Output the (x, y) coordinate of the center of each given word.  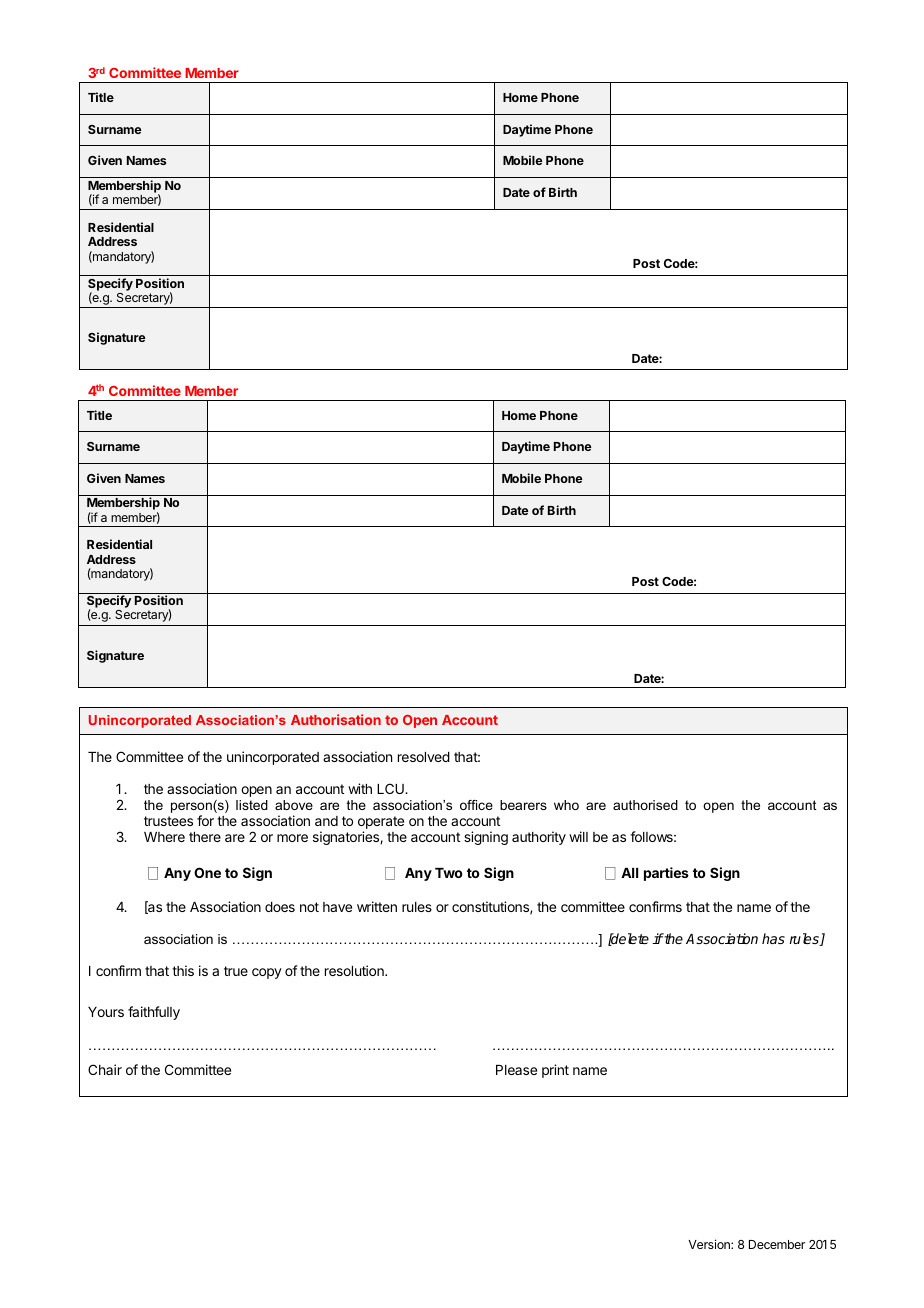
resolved (424, 757)
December (777, 1244)
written (377, 906)
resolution (355, 970)
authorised (645, 805)
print (555, 1071)
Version (710, 1244)
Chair (105, 1069)
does (280, 907)
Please (516, 1070)
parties (666, 874)
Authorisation (336, 719)
